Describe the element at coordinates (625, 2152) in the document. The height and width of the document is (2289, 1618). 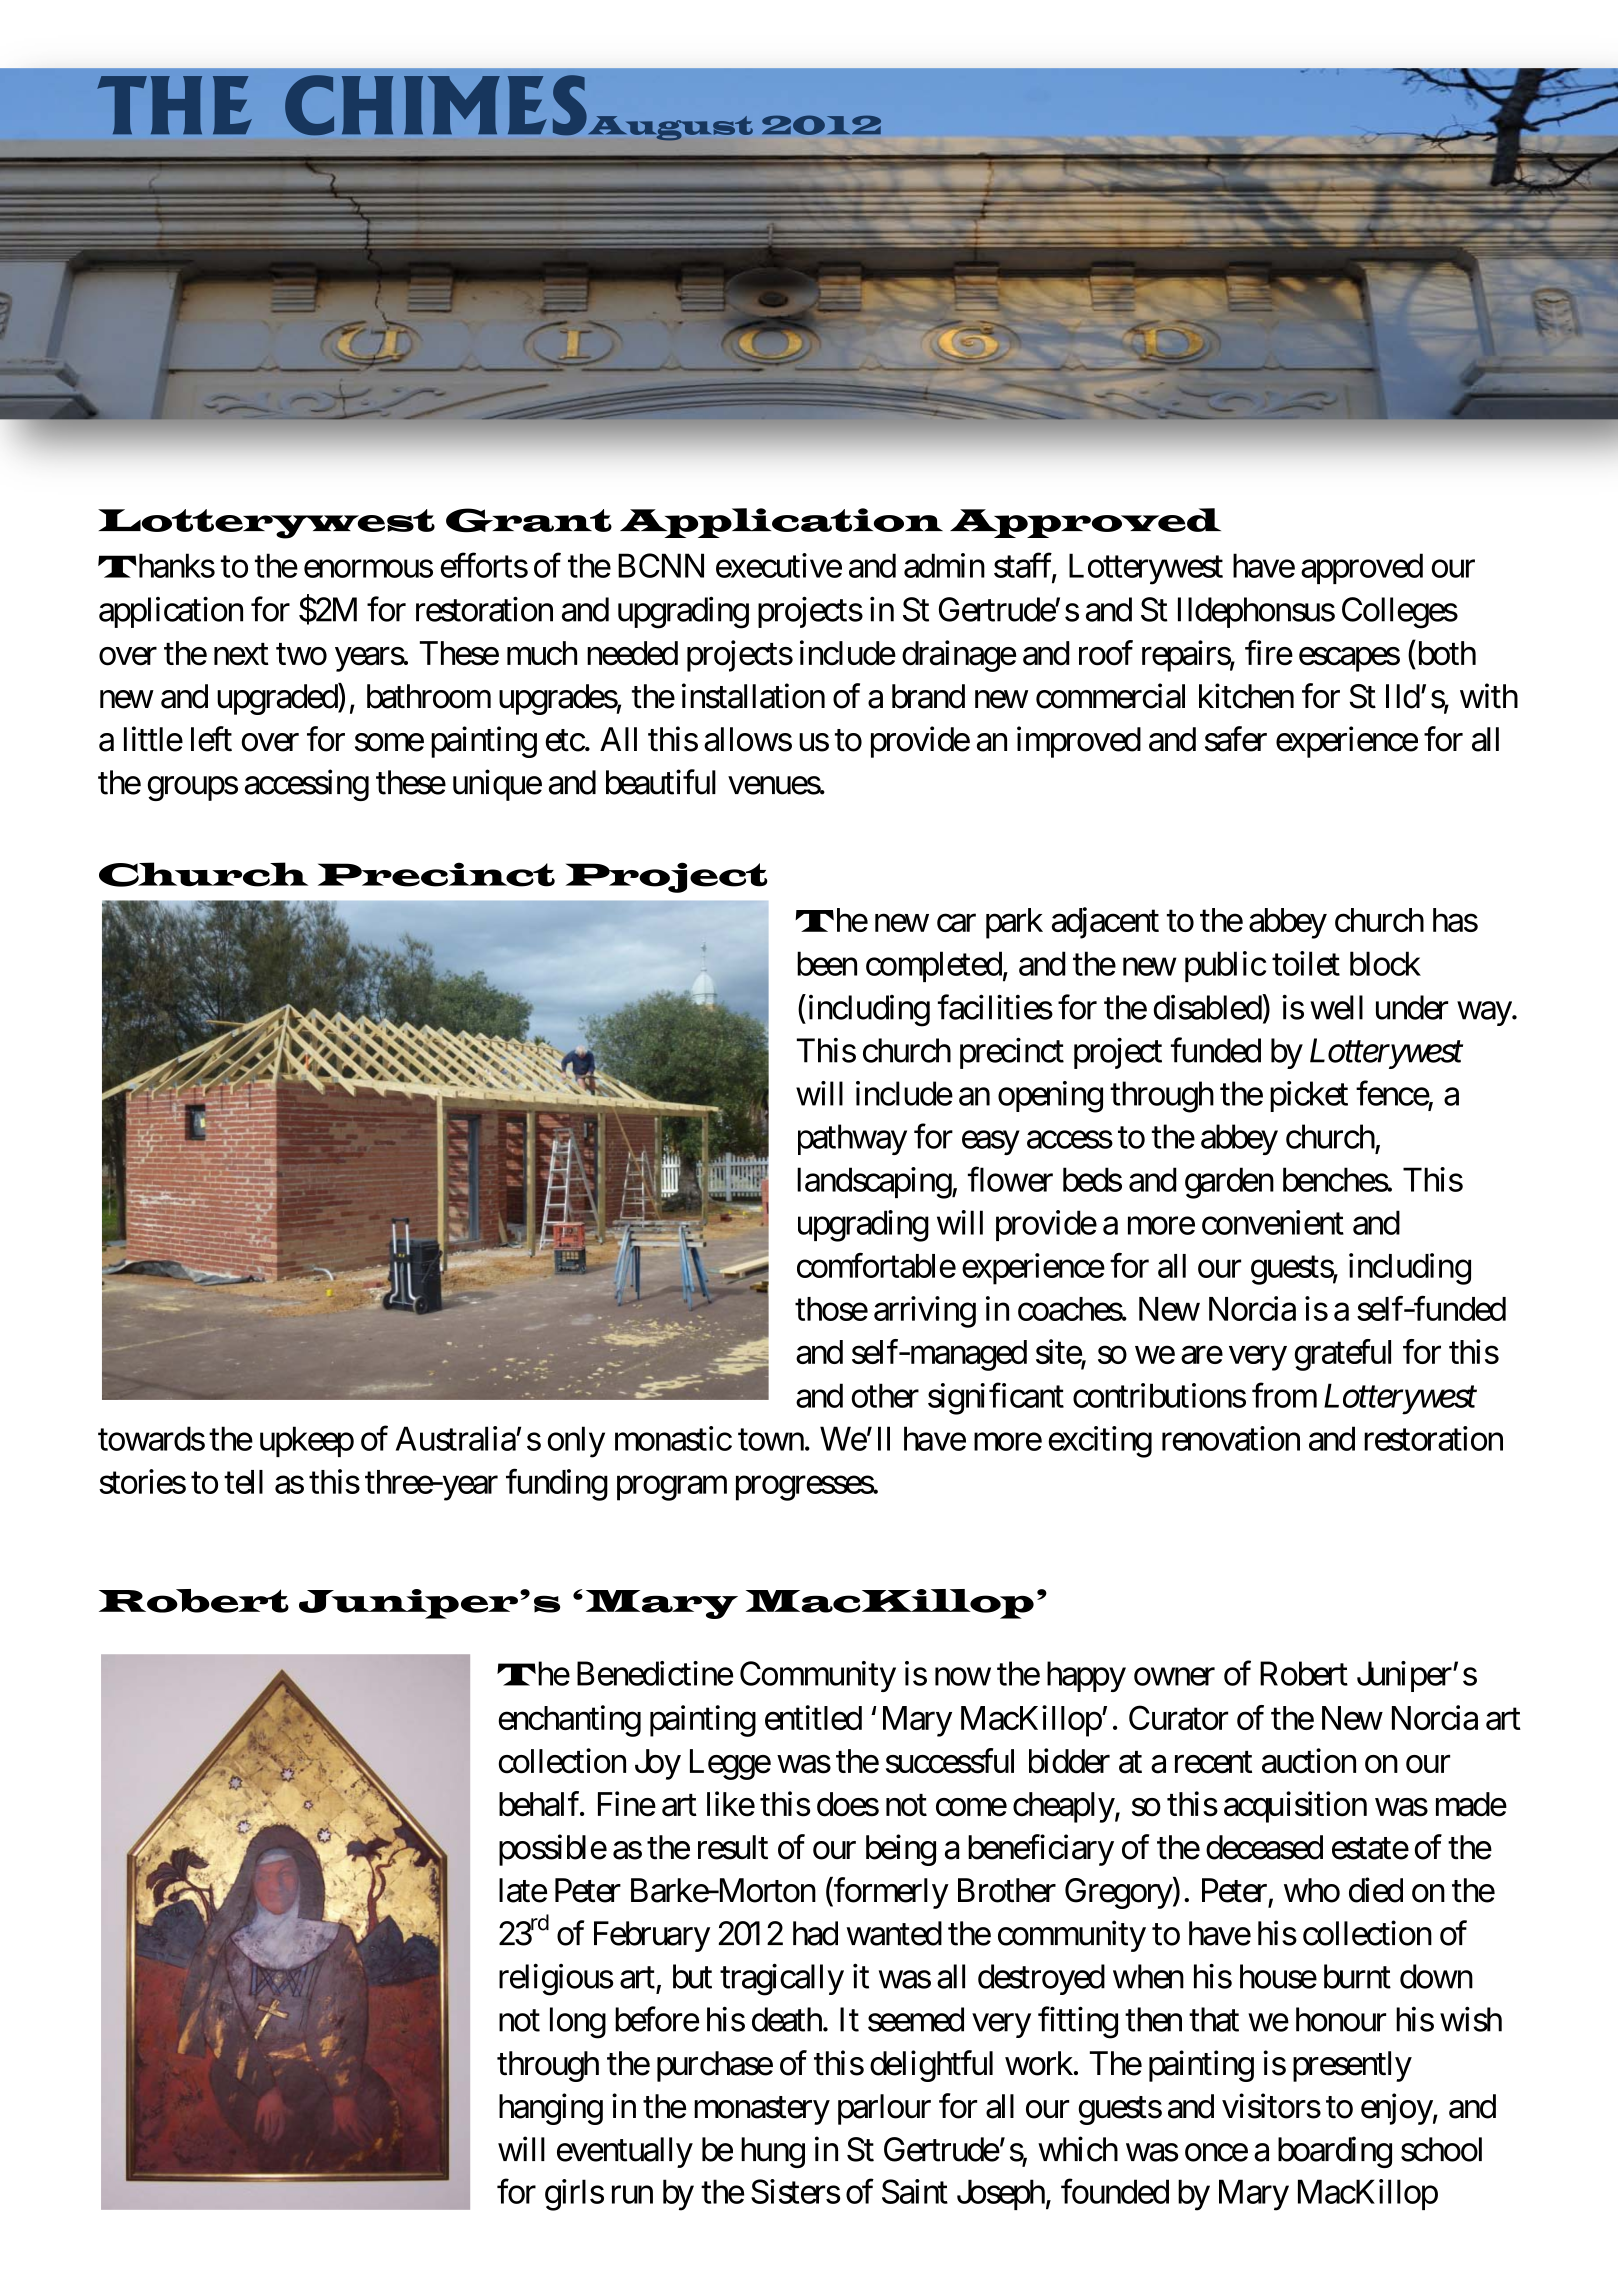
I see `eventually` at that location.
